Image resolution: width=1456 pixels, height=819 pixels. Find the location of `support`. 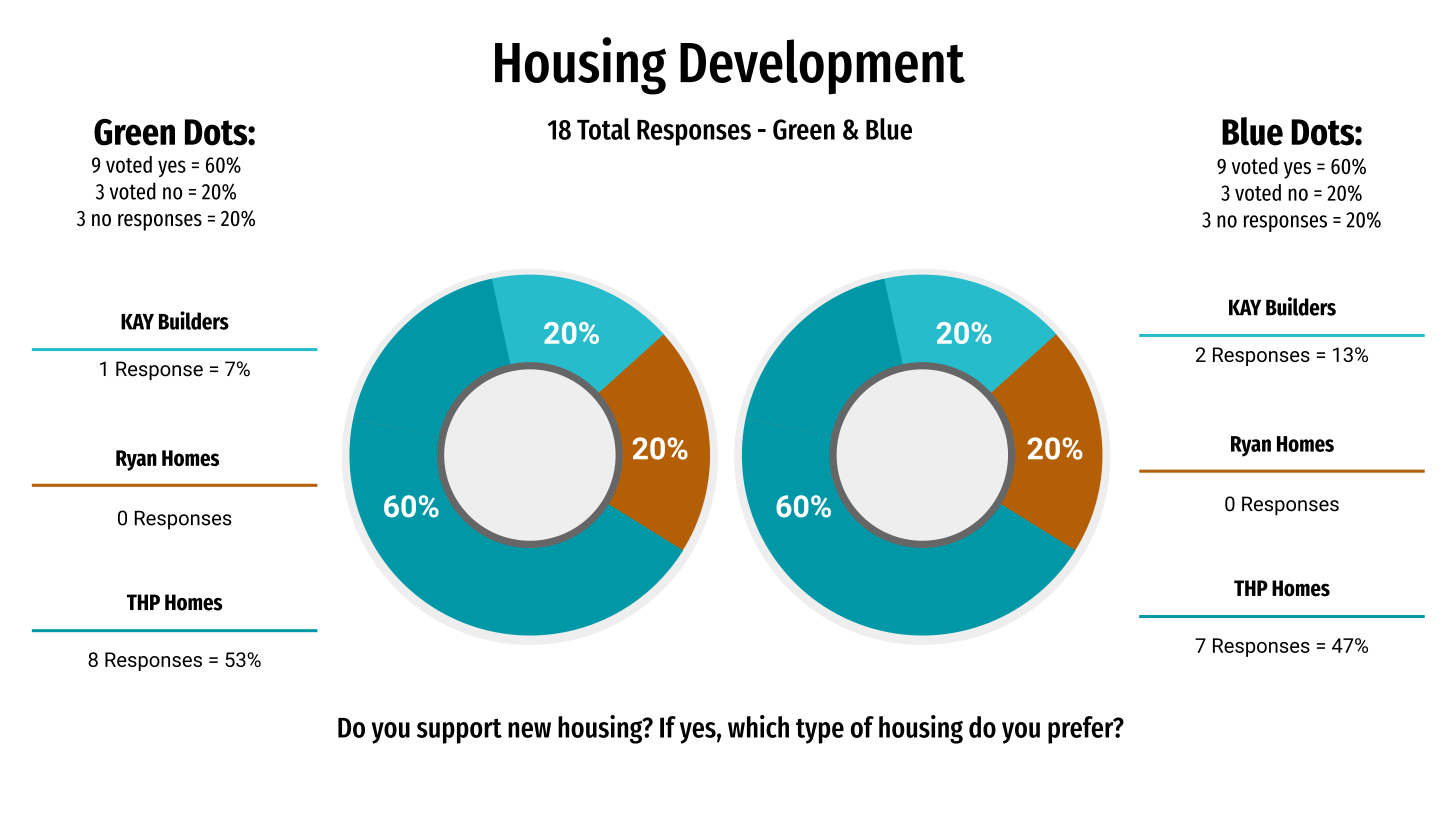

support is located at coordinates (459, 731).
